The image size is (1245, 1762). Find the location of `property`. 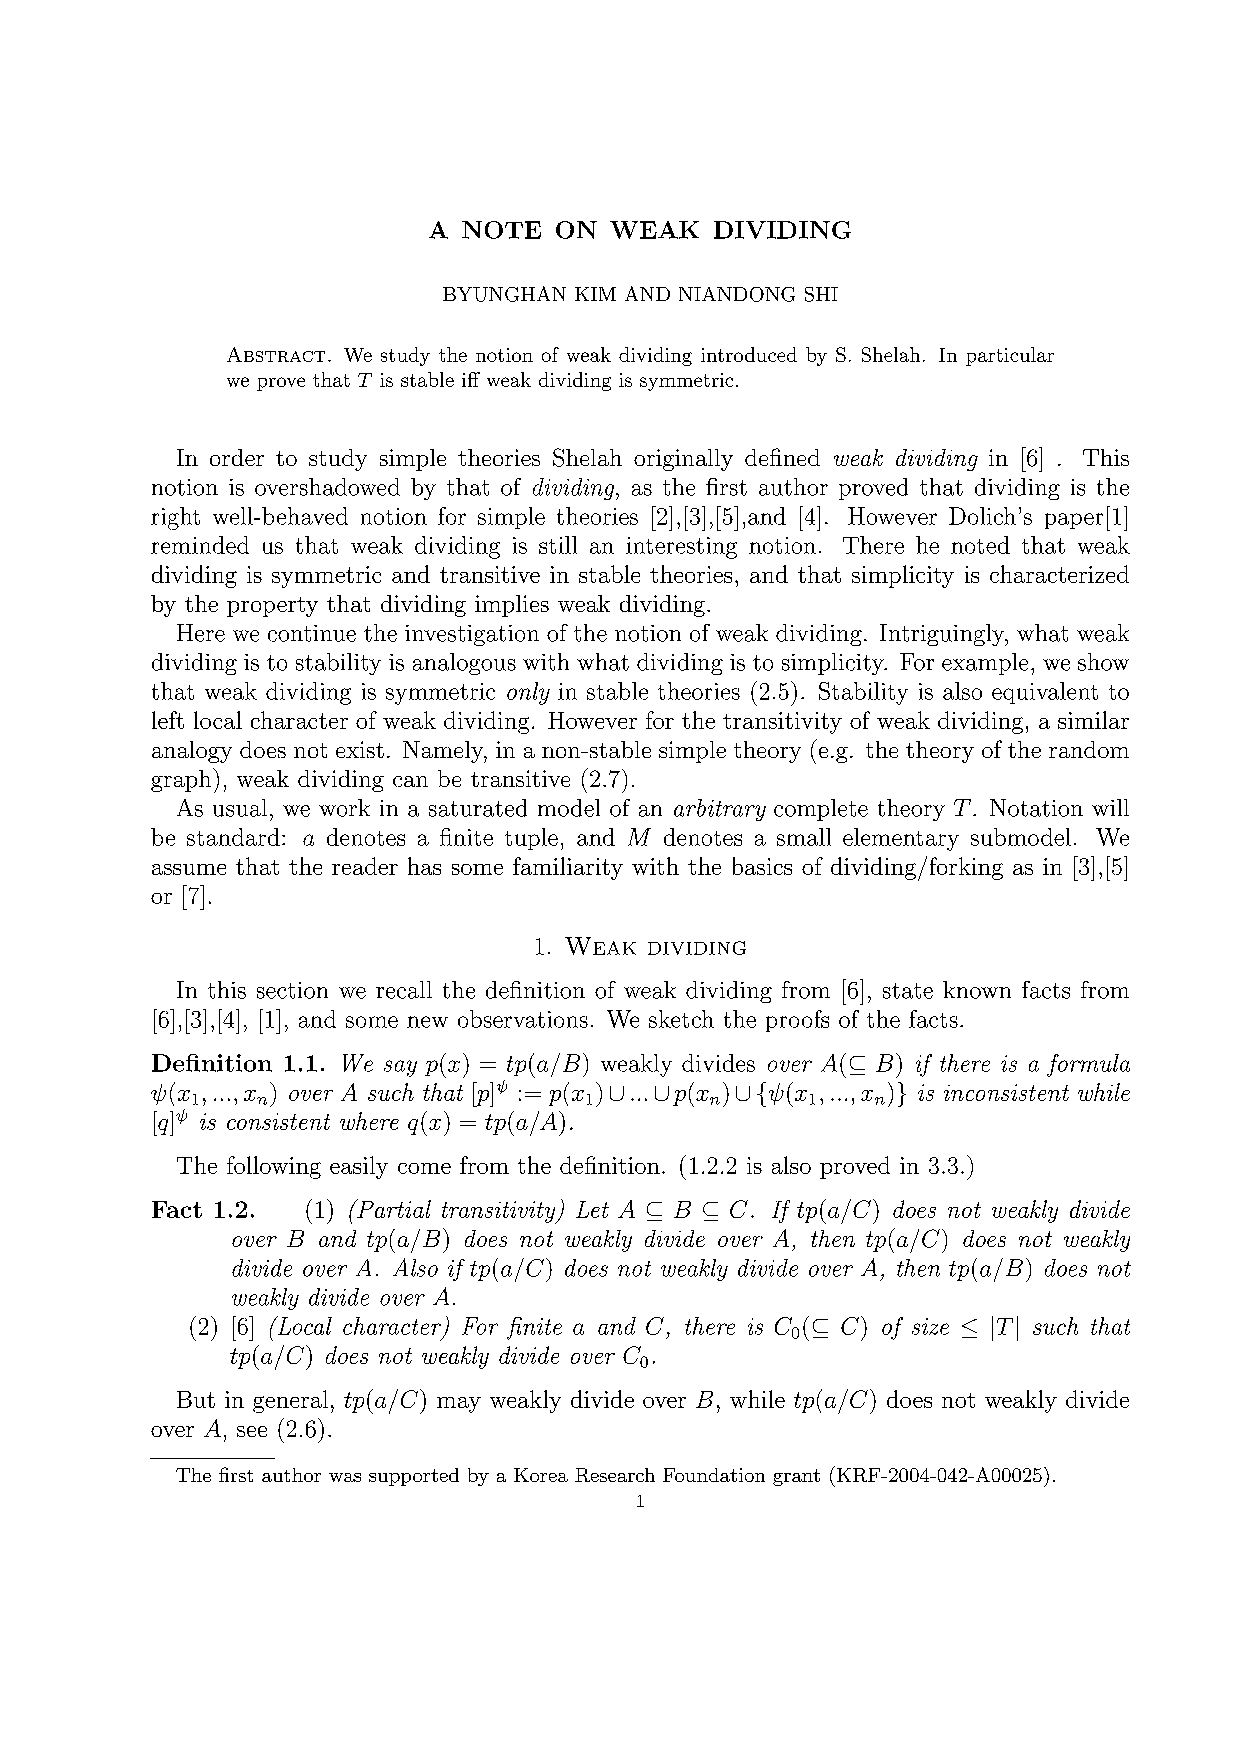

property is located at coordinates (272, 607).
